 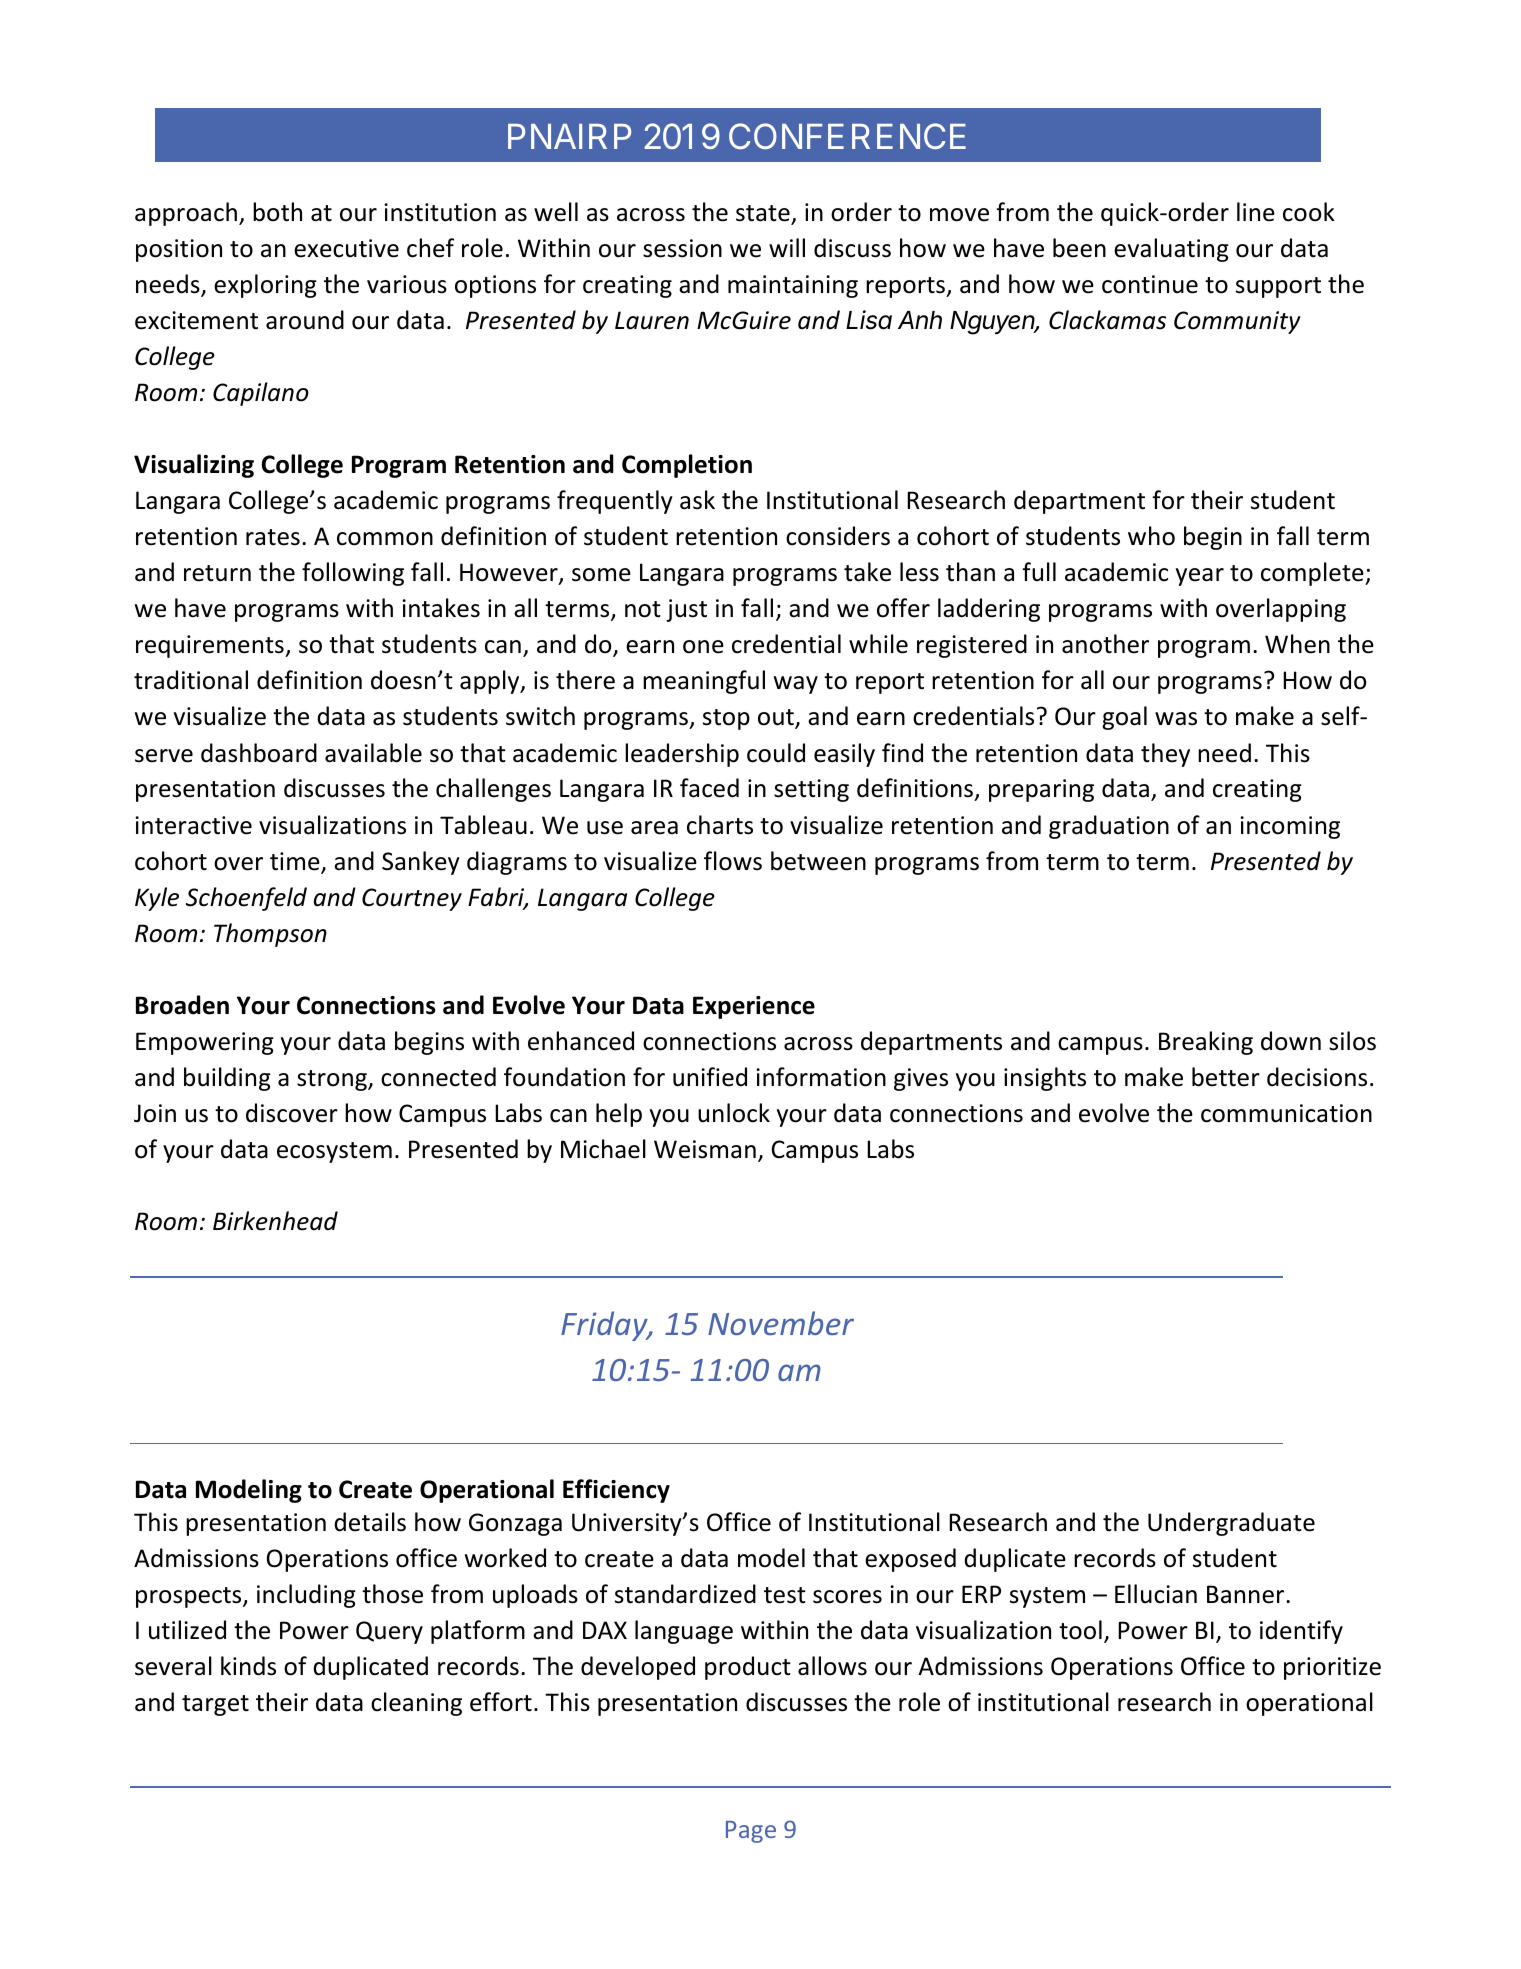 I want to click on target, so click(x=215, y=1705).
